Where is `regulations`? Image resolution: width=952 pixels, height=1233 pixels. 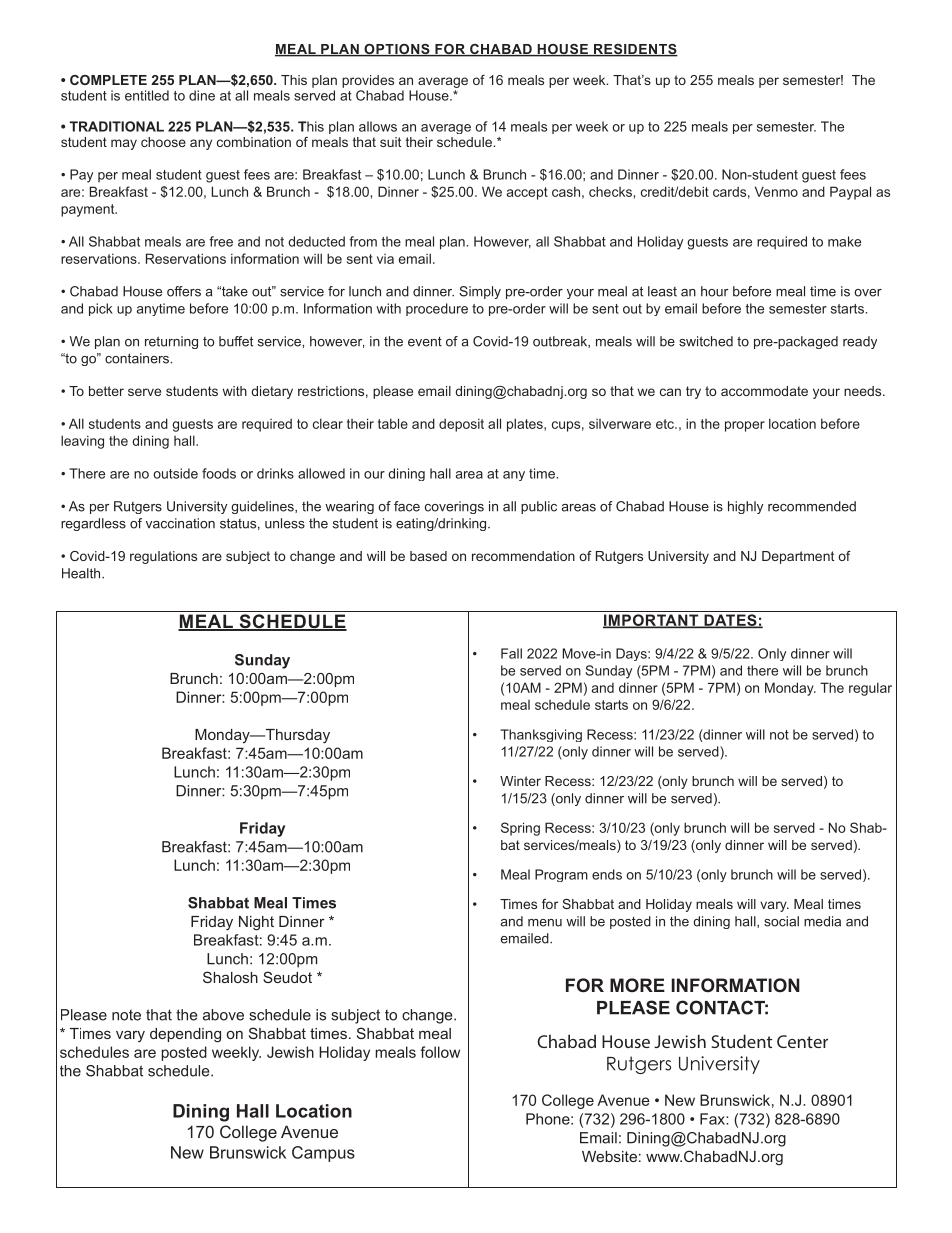 regulations is located at coordinates (163, 557).
